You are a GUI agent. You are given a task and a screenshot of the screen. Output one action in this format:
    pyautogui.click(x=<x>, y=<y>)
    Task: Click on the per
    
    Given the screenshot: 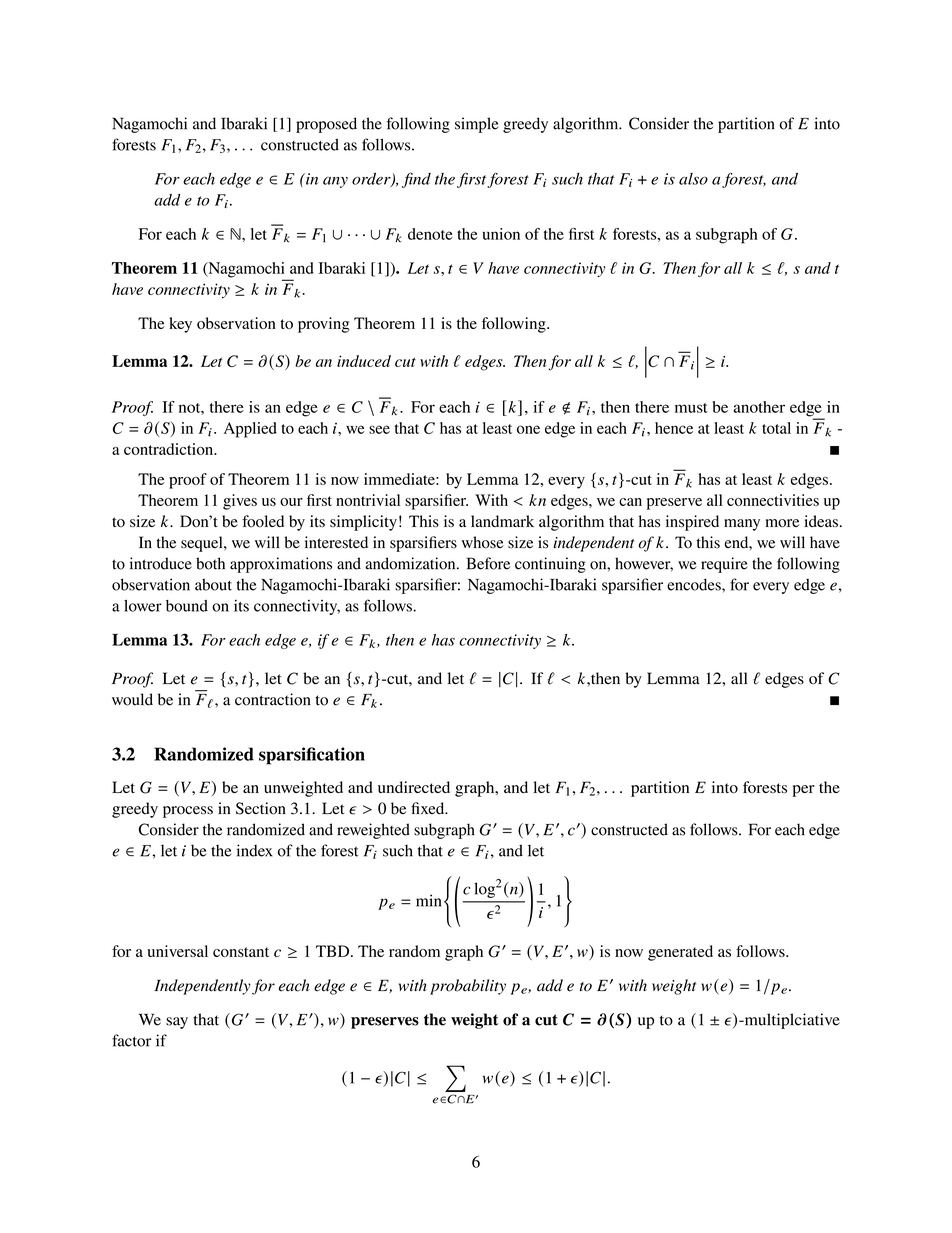 What is the action you would take?
    pyautogui.click(x=803, y=791)
